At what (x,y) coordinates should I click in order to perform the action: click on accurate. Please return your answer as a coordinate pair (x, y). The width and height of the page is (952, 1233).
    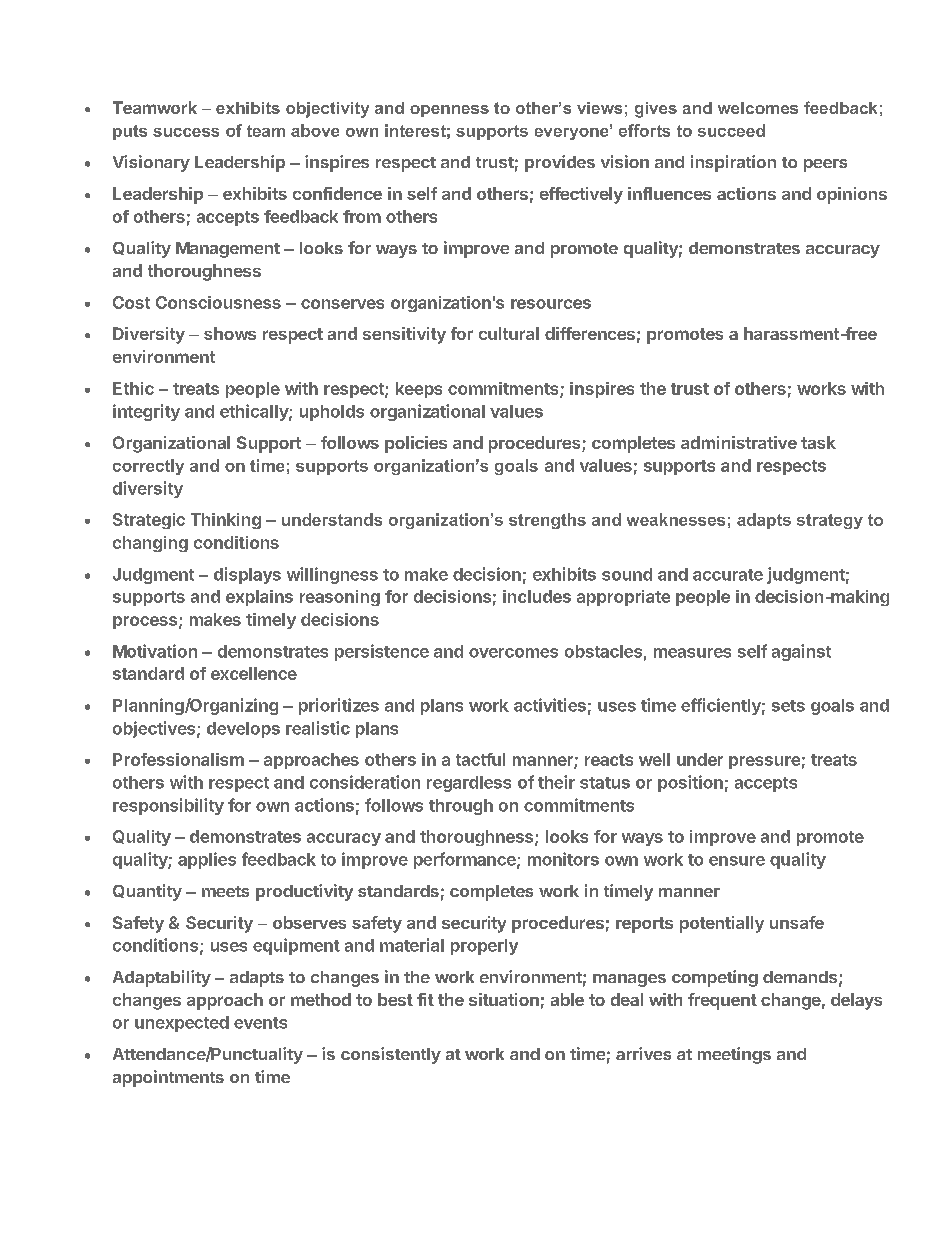
    Looking at the image, I should click on (728, 575).
